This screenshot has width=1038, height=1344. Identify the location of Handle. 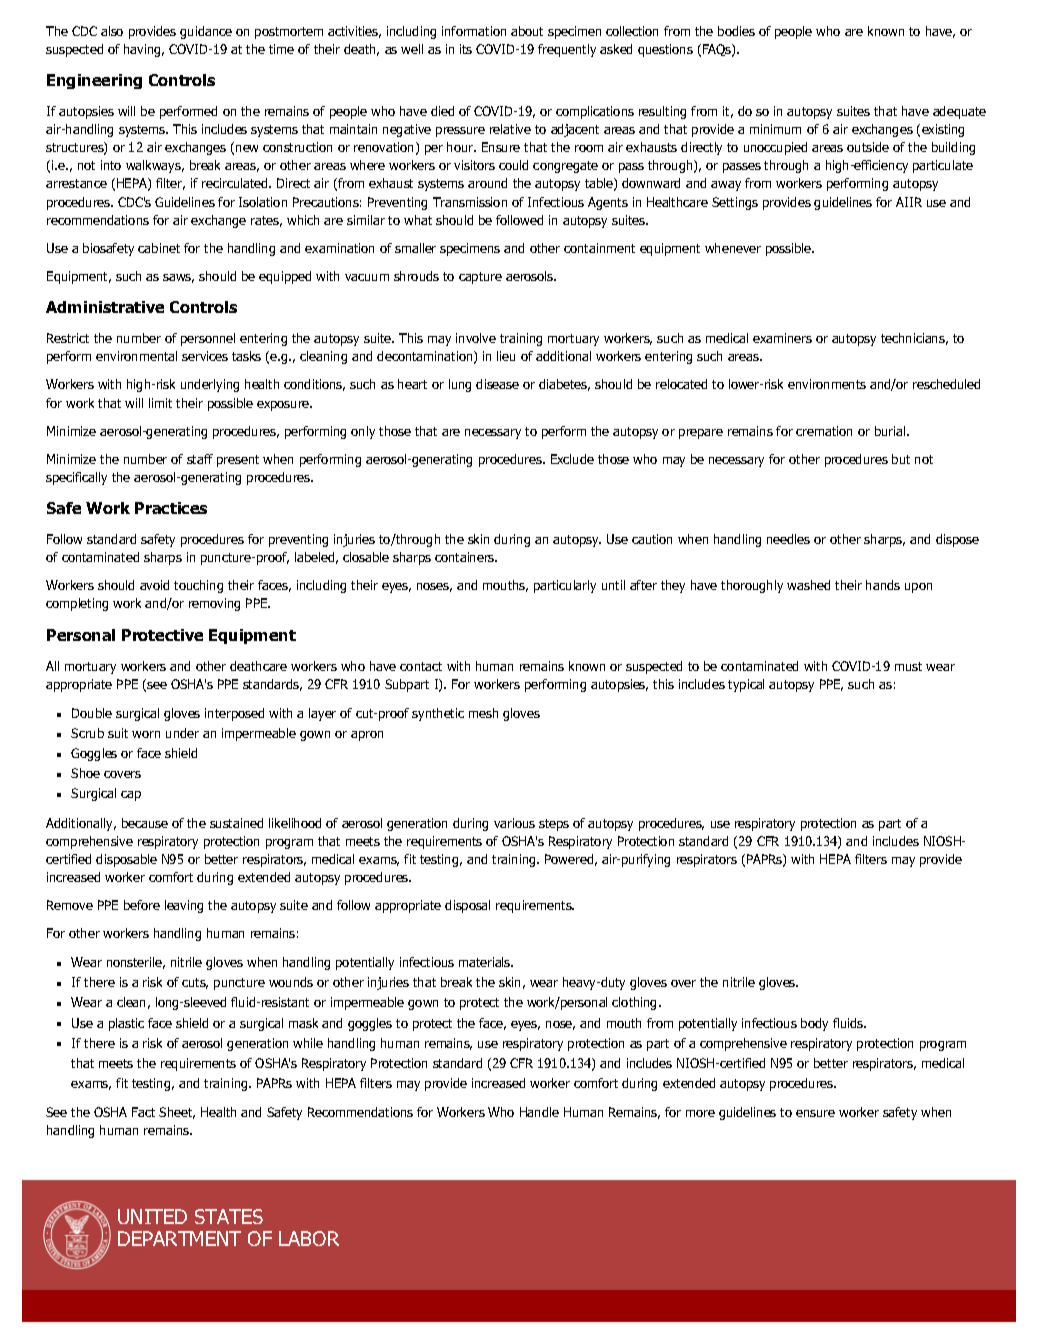
(539, 1112).
